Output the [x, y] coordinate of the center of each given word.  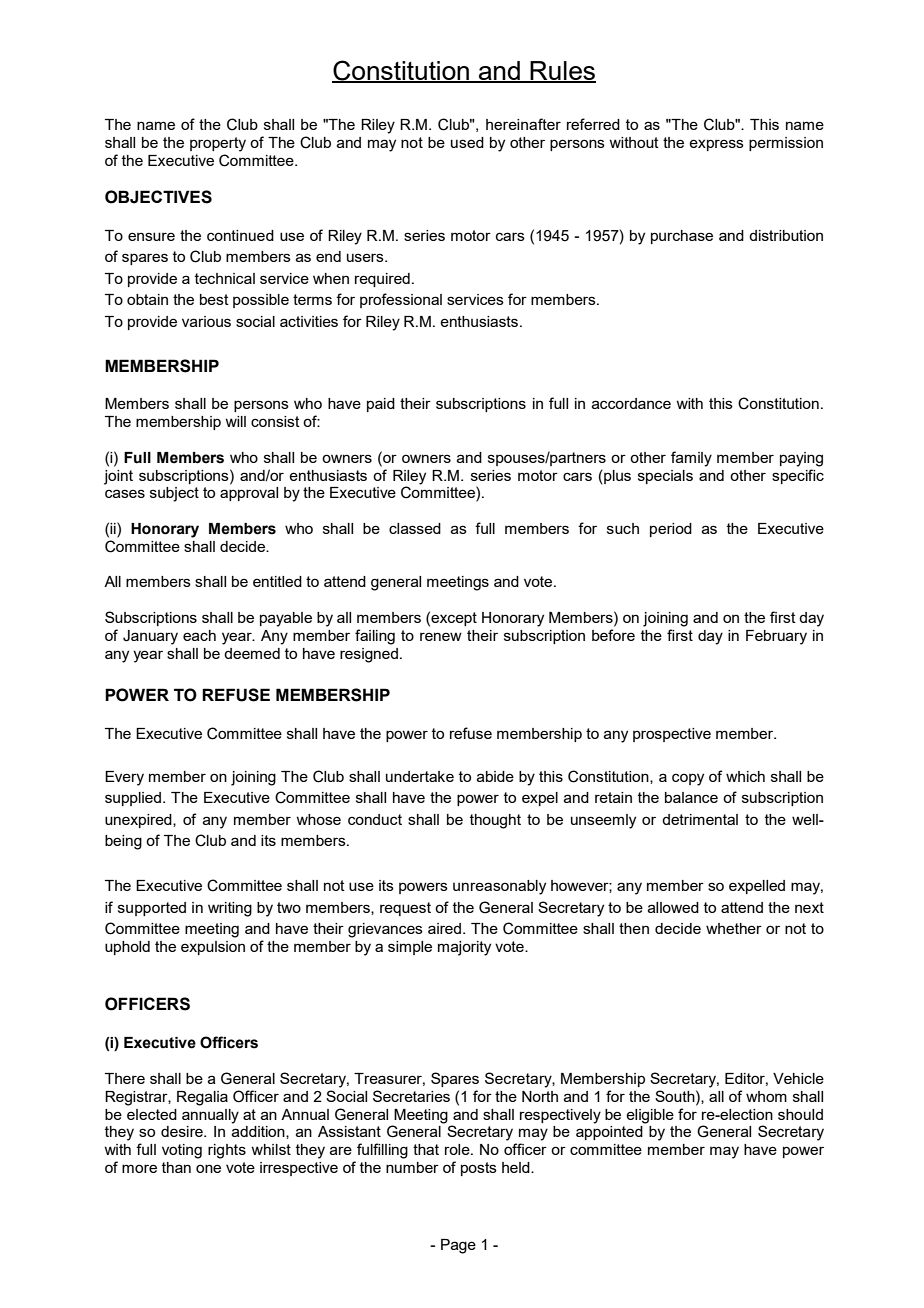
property [218, 144]
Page [458, 1246]
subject [174, 494]
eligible [650, 1116]
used [467, 142]
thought [495, 821]
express [716, 145]
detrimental [700, 819]
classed [415, 528]
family [691, 459]
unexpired [139, 821]
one [208, 1168]
